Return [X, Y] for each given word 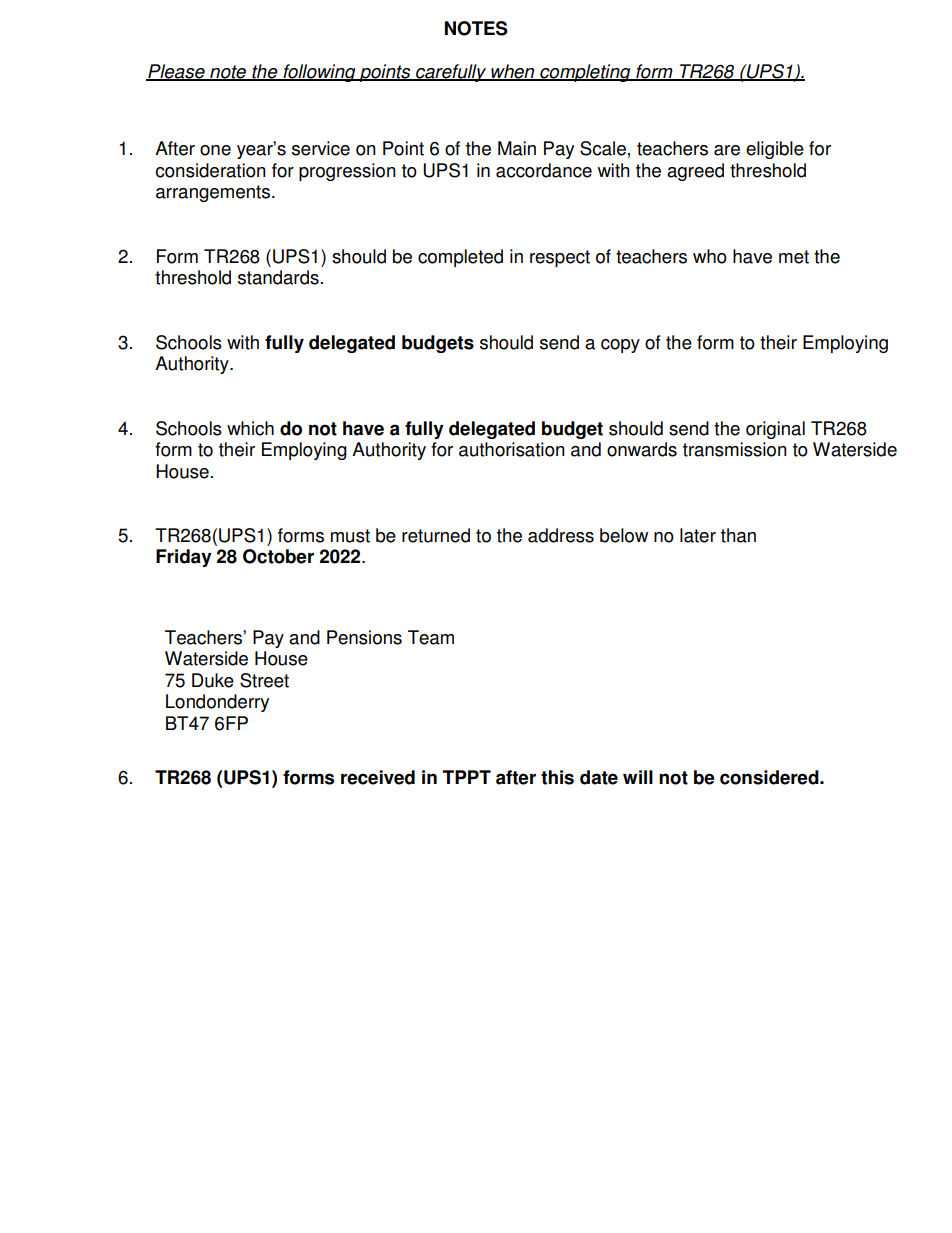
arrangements [214, 193]
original [775, 430]
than [738, 535]
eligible [775, 150]
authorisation [512, 449]
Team [431, 637]
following [319, 73]
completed [460, 258]
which [250, 428]
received [378, 777]
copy [620, 346]
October [278, 556]
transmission [735, 449]
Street [264, 680]
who [710, 256]
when [513, 72]
